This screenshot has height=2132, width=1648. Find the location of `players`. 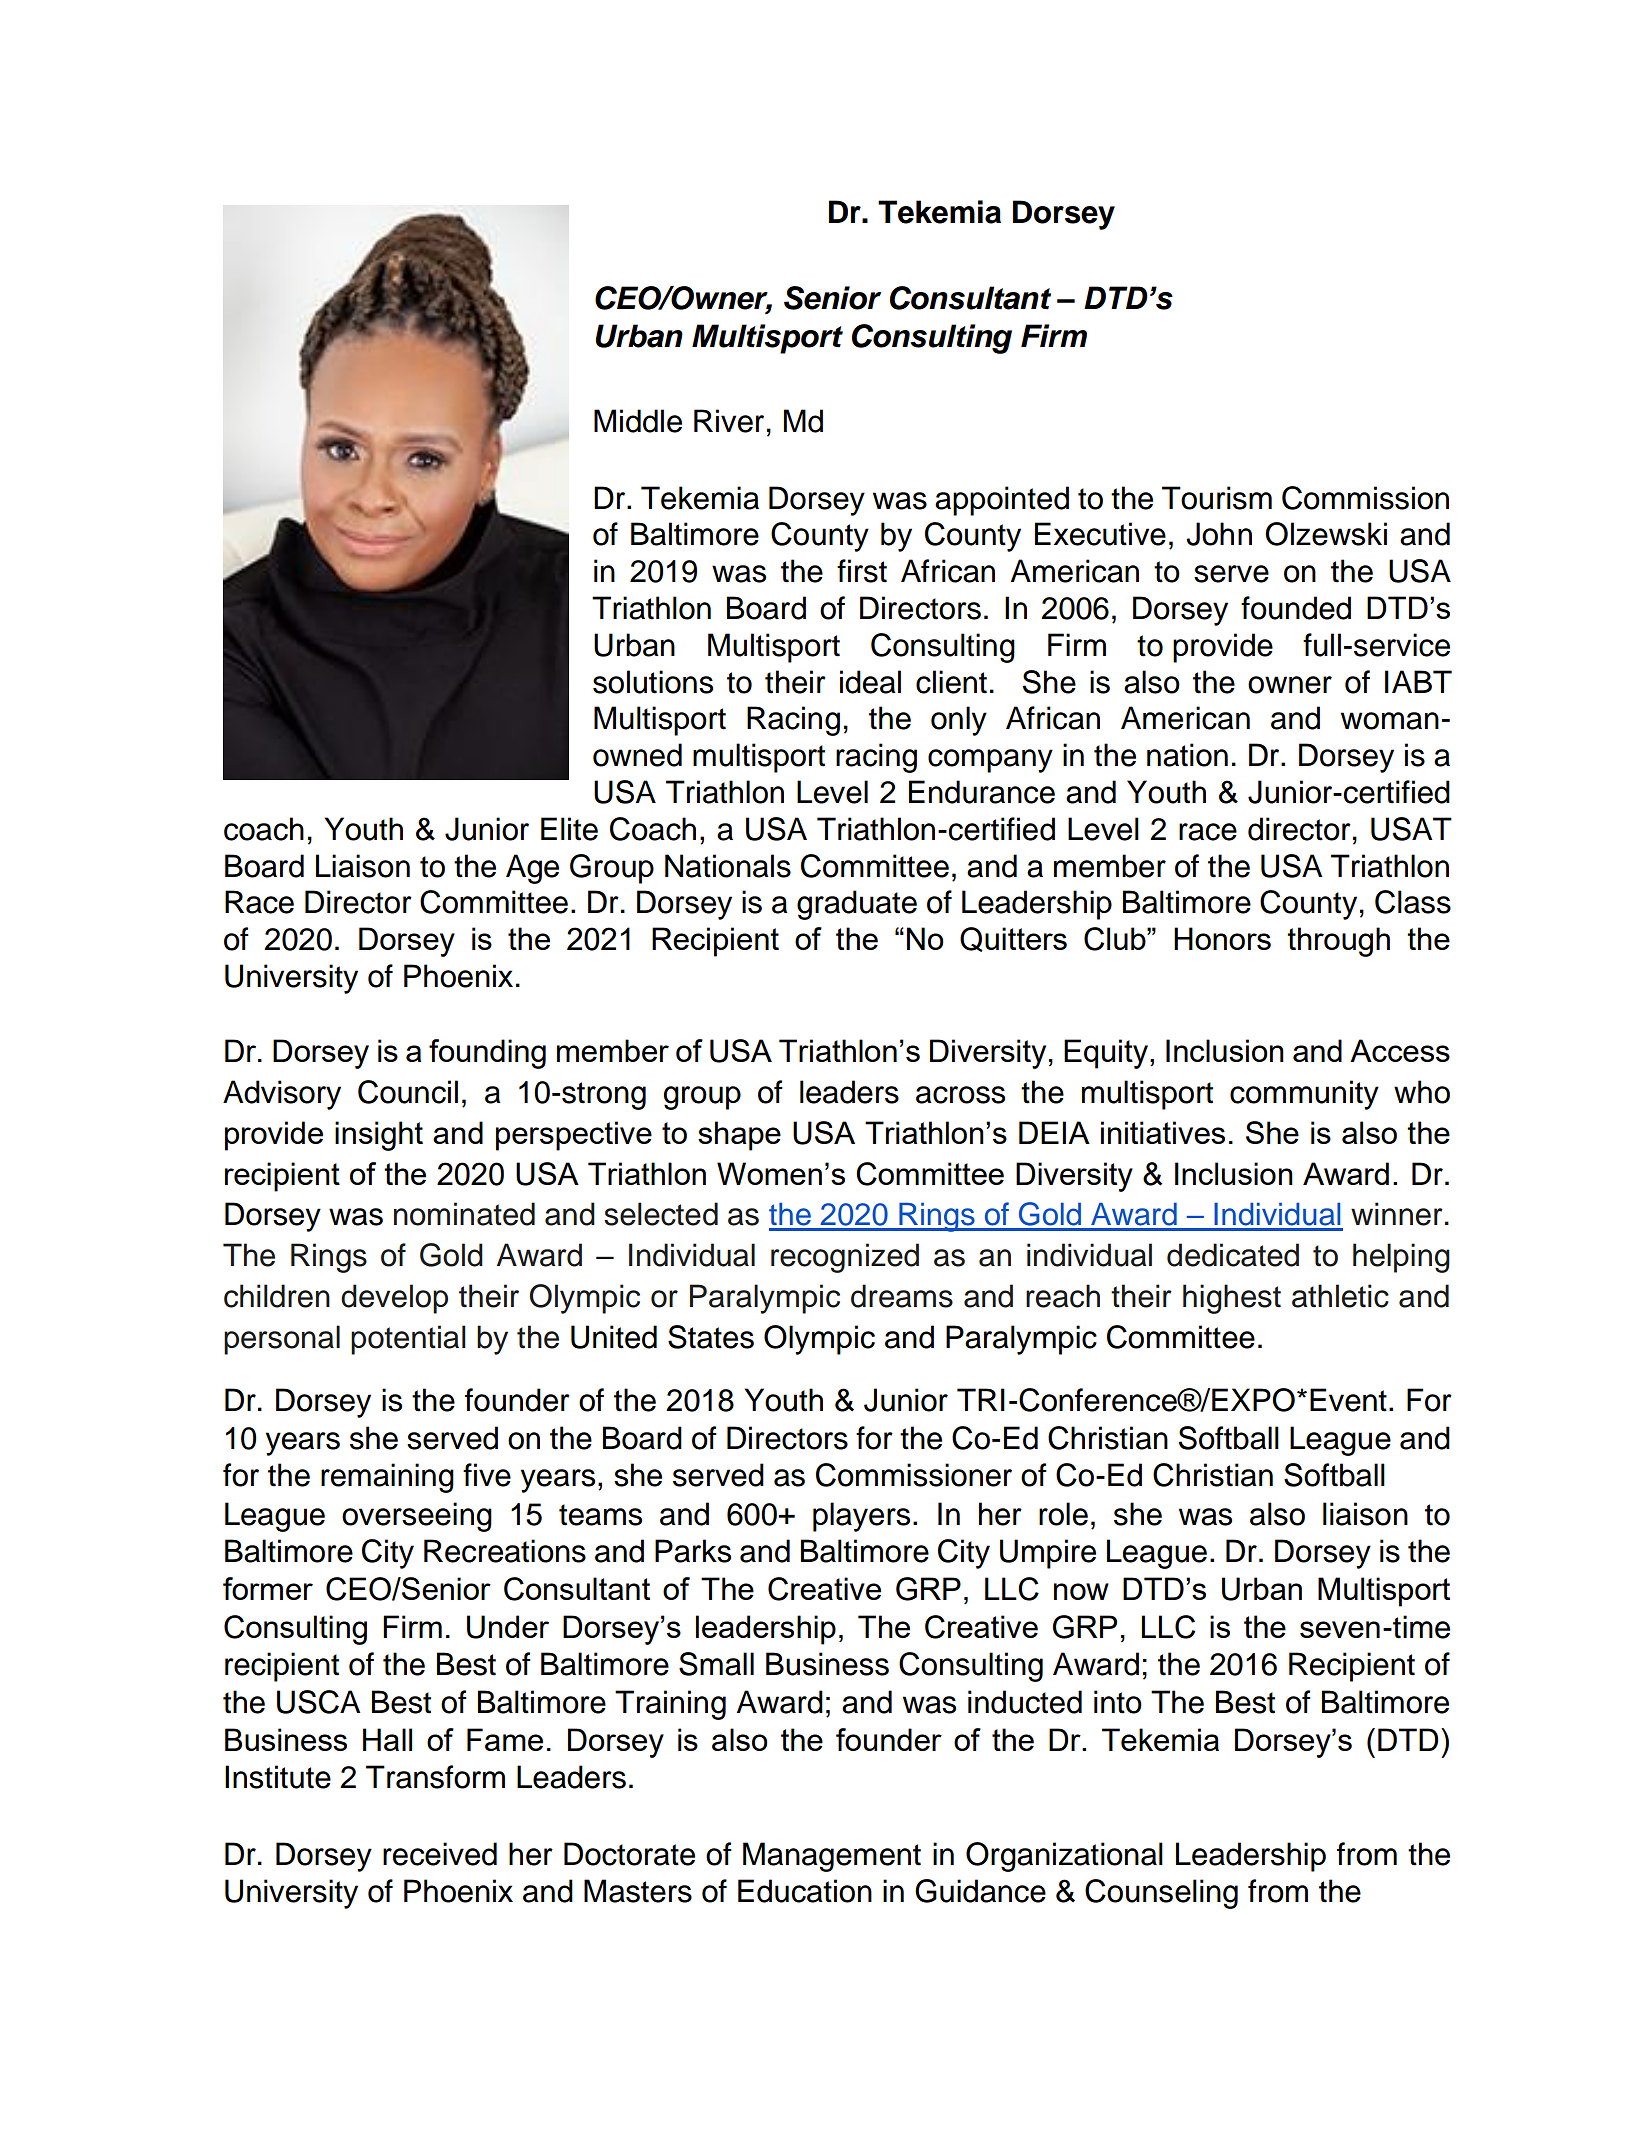

players is located at coordinates (861, 1517).
